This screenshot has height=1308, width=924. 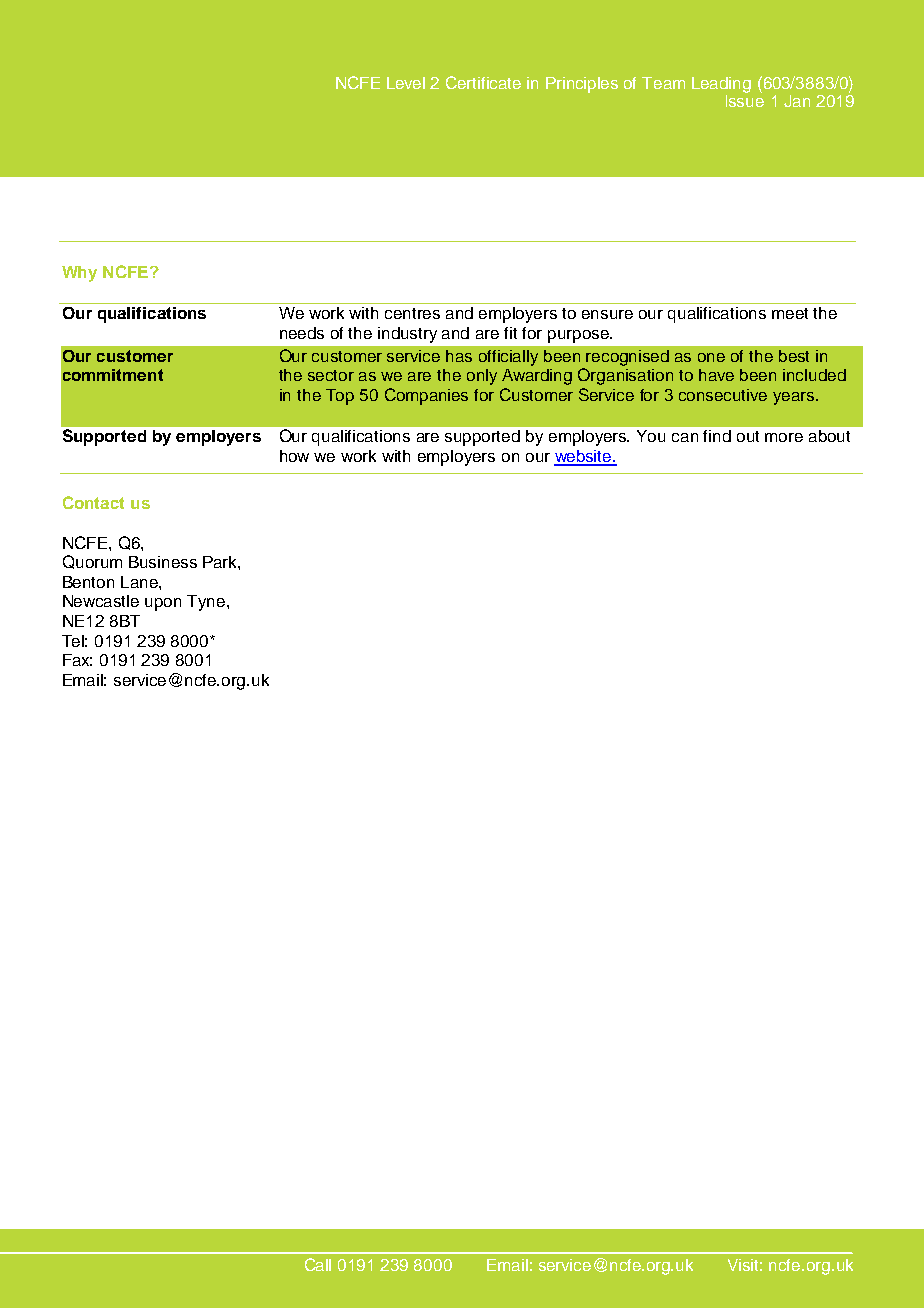 What do you see at coordinates (784, 437) in the screenshot?
I see `more` at bounding box center [784, 437].
